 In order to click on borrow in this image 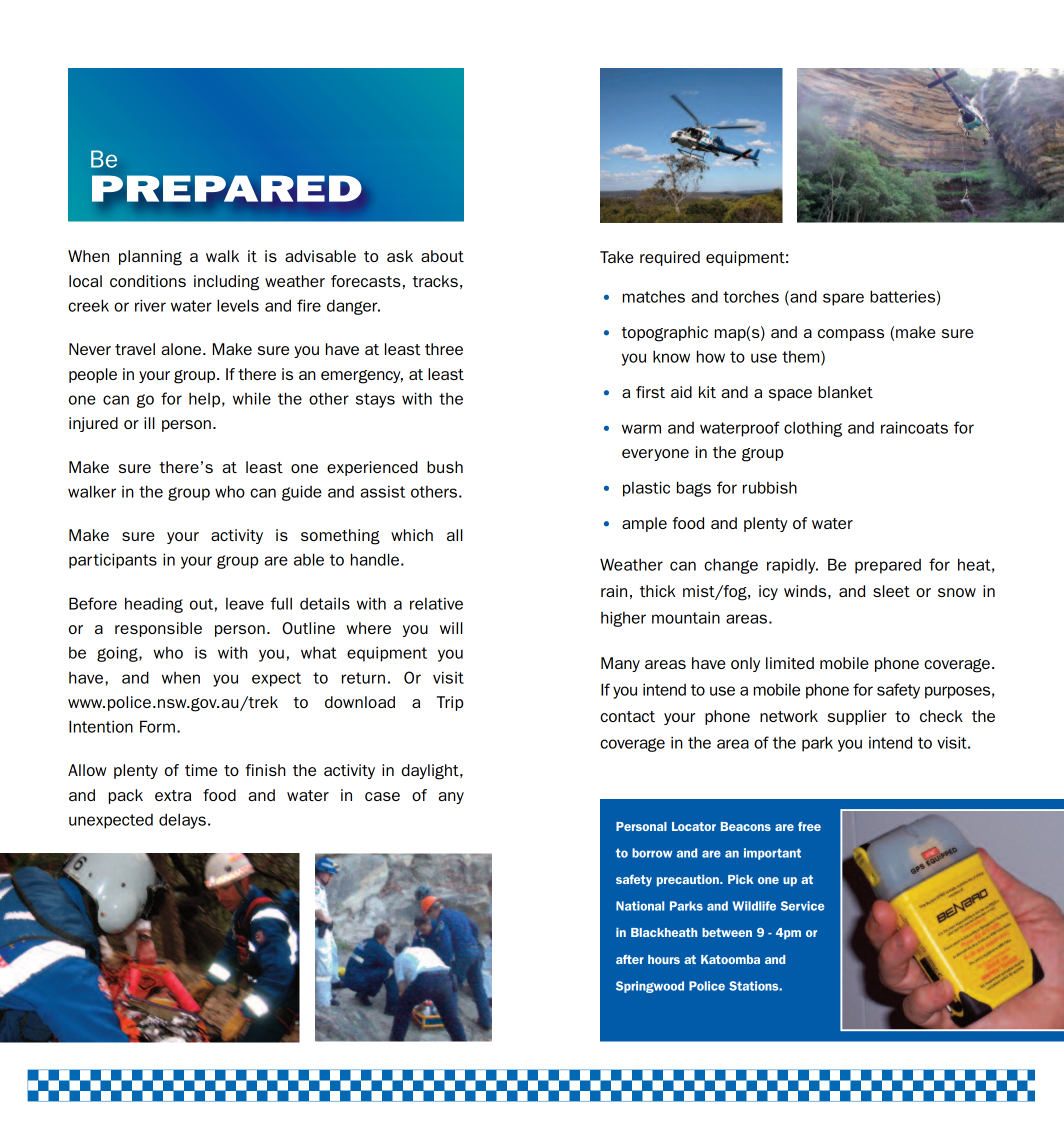, I will do `click(652, 853)`.
